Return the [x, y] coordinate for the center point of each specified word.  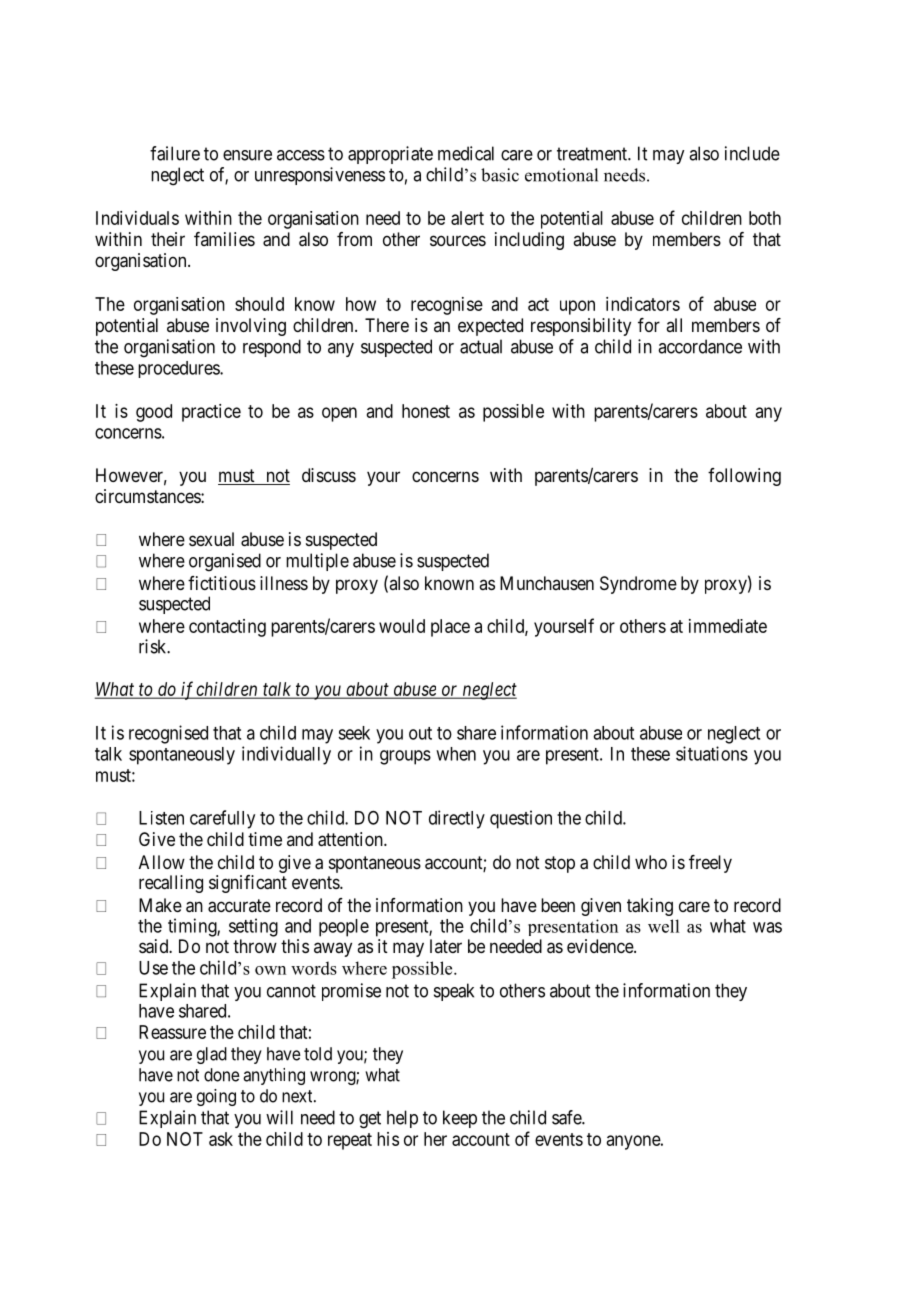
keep [460, 1119]
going [216, 1097]
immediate [728, 626]
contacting [227, 628]
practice [211, 413]
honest [426, 411]
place [450, 628]
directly [457, 819]
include [752, 153]
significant [248, 884]
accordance [700, 346]
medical [466, 153]
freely [710, 864]
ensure [247, 155]
